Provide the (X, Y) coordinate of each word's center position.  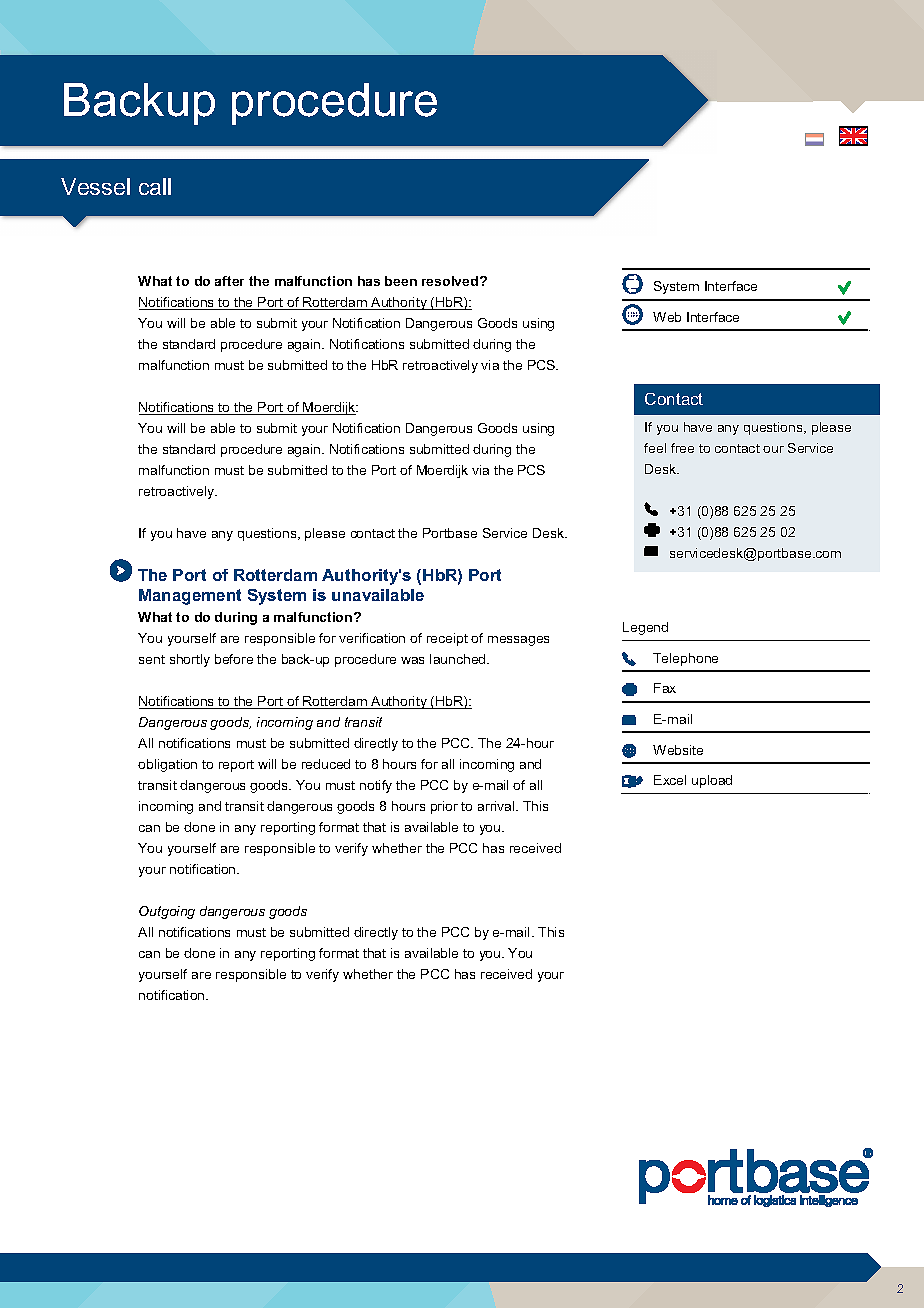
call (155, 186)
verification (372, 638)
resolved (451, 281)
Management (190, 597)
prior (444, 807)
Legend (645, 628)
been (401, 281)
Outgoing (167, 912)
